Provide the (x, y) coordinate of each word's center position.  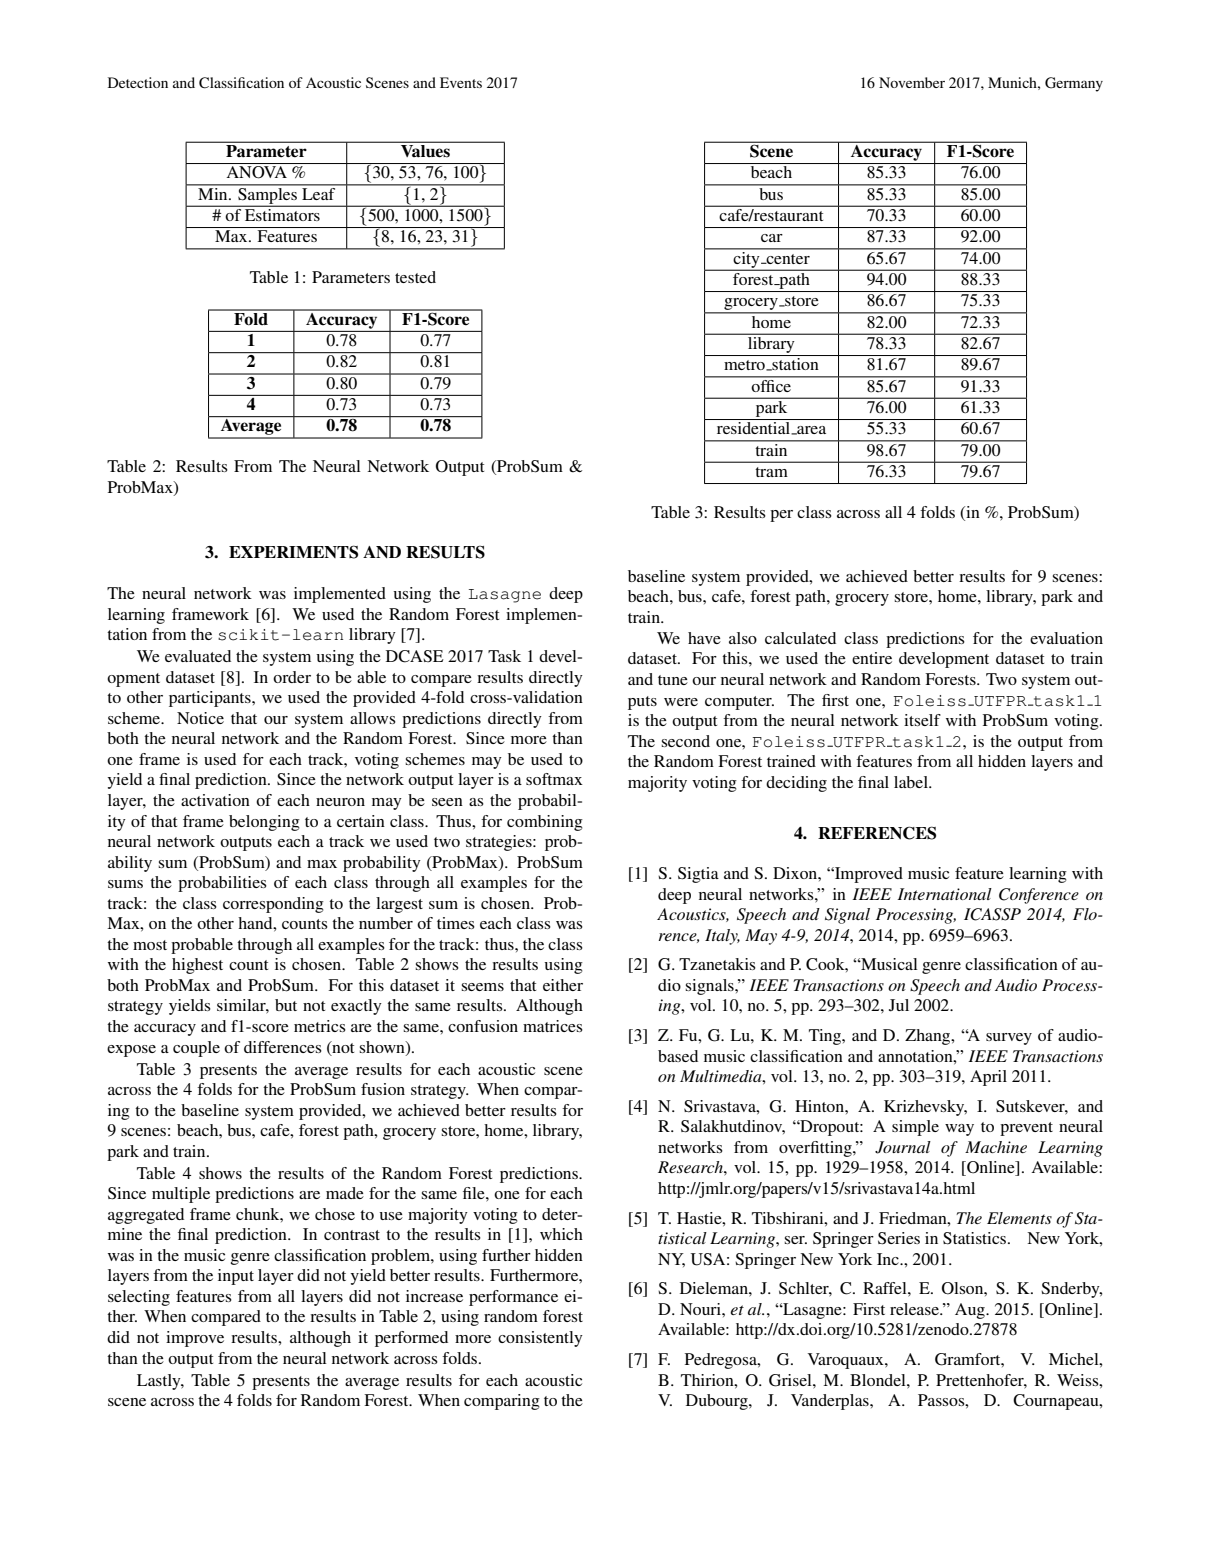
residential (755, 428)
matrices (553, 1026)
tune (673, 680)
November (912, 82)
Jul (899, 1005)
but (286, 1005)
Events (461, 82)
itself (922, 720)
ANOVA (256, 172)
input (236, 1277)
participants (211, 699)
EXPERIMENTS (293, 552)
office (772, 384)
